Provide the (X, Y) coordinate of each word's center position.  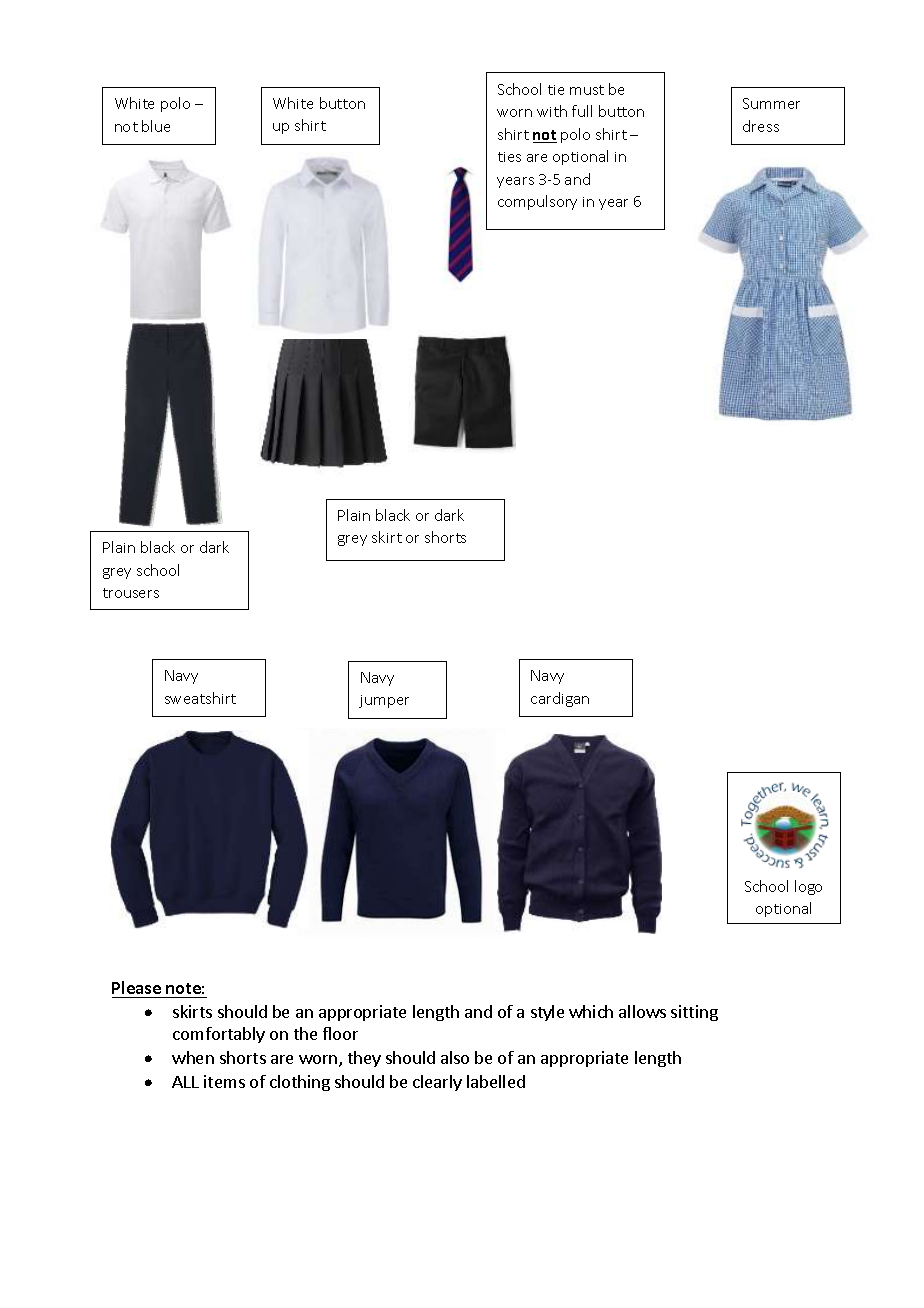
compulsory (537, 202)
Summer (771, 103)
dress (761, 126)
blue (156, 126)
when (193, 1057)
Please (136, 987)
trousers (131, 593)
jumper (384, 701)
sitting (694, 1013)
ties (509, 157)
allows (642, 1011)
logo (808, 887)
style (547, 1013)
